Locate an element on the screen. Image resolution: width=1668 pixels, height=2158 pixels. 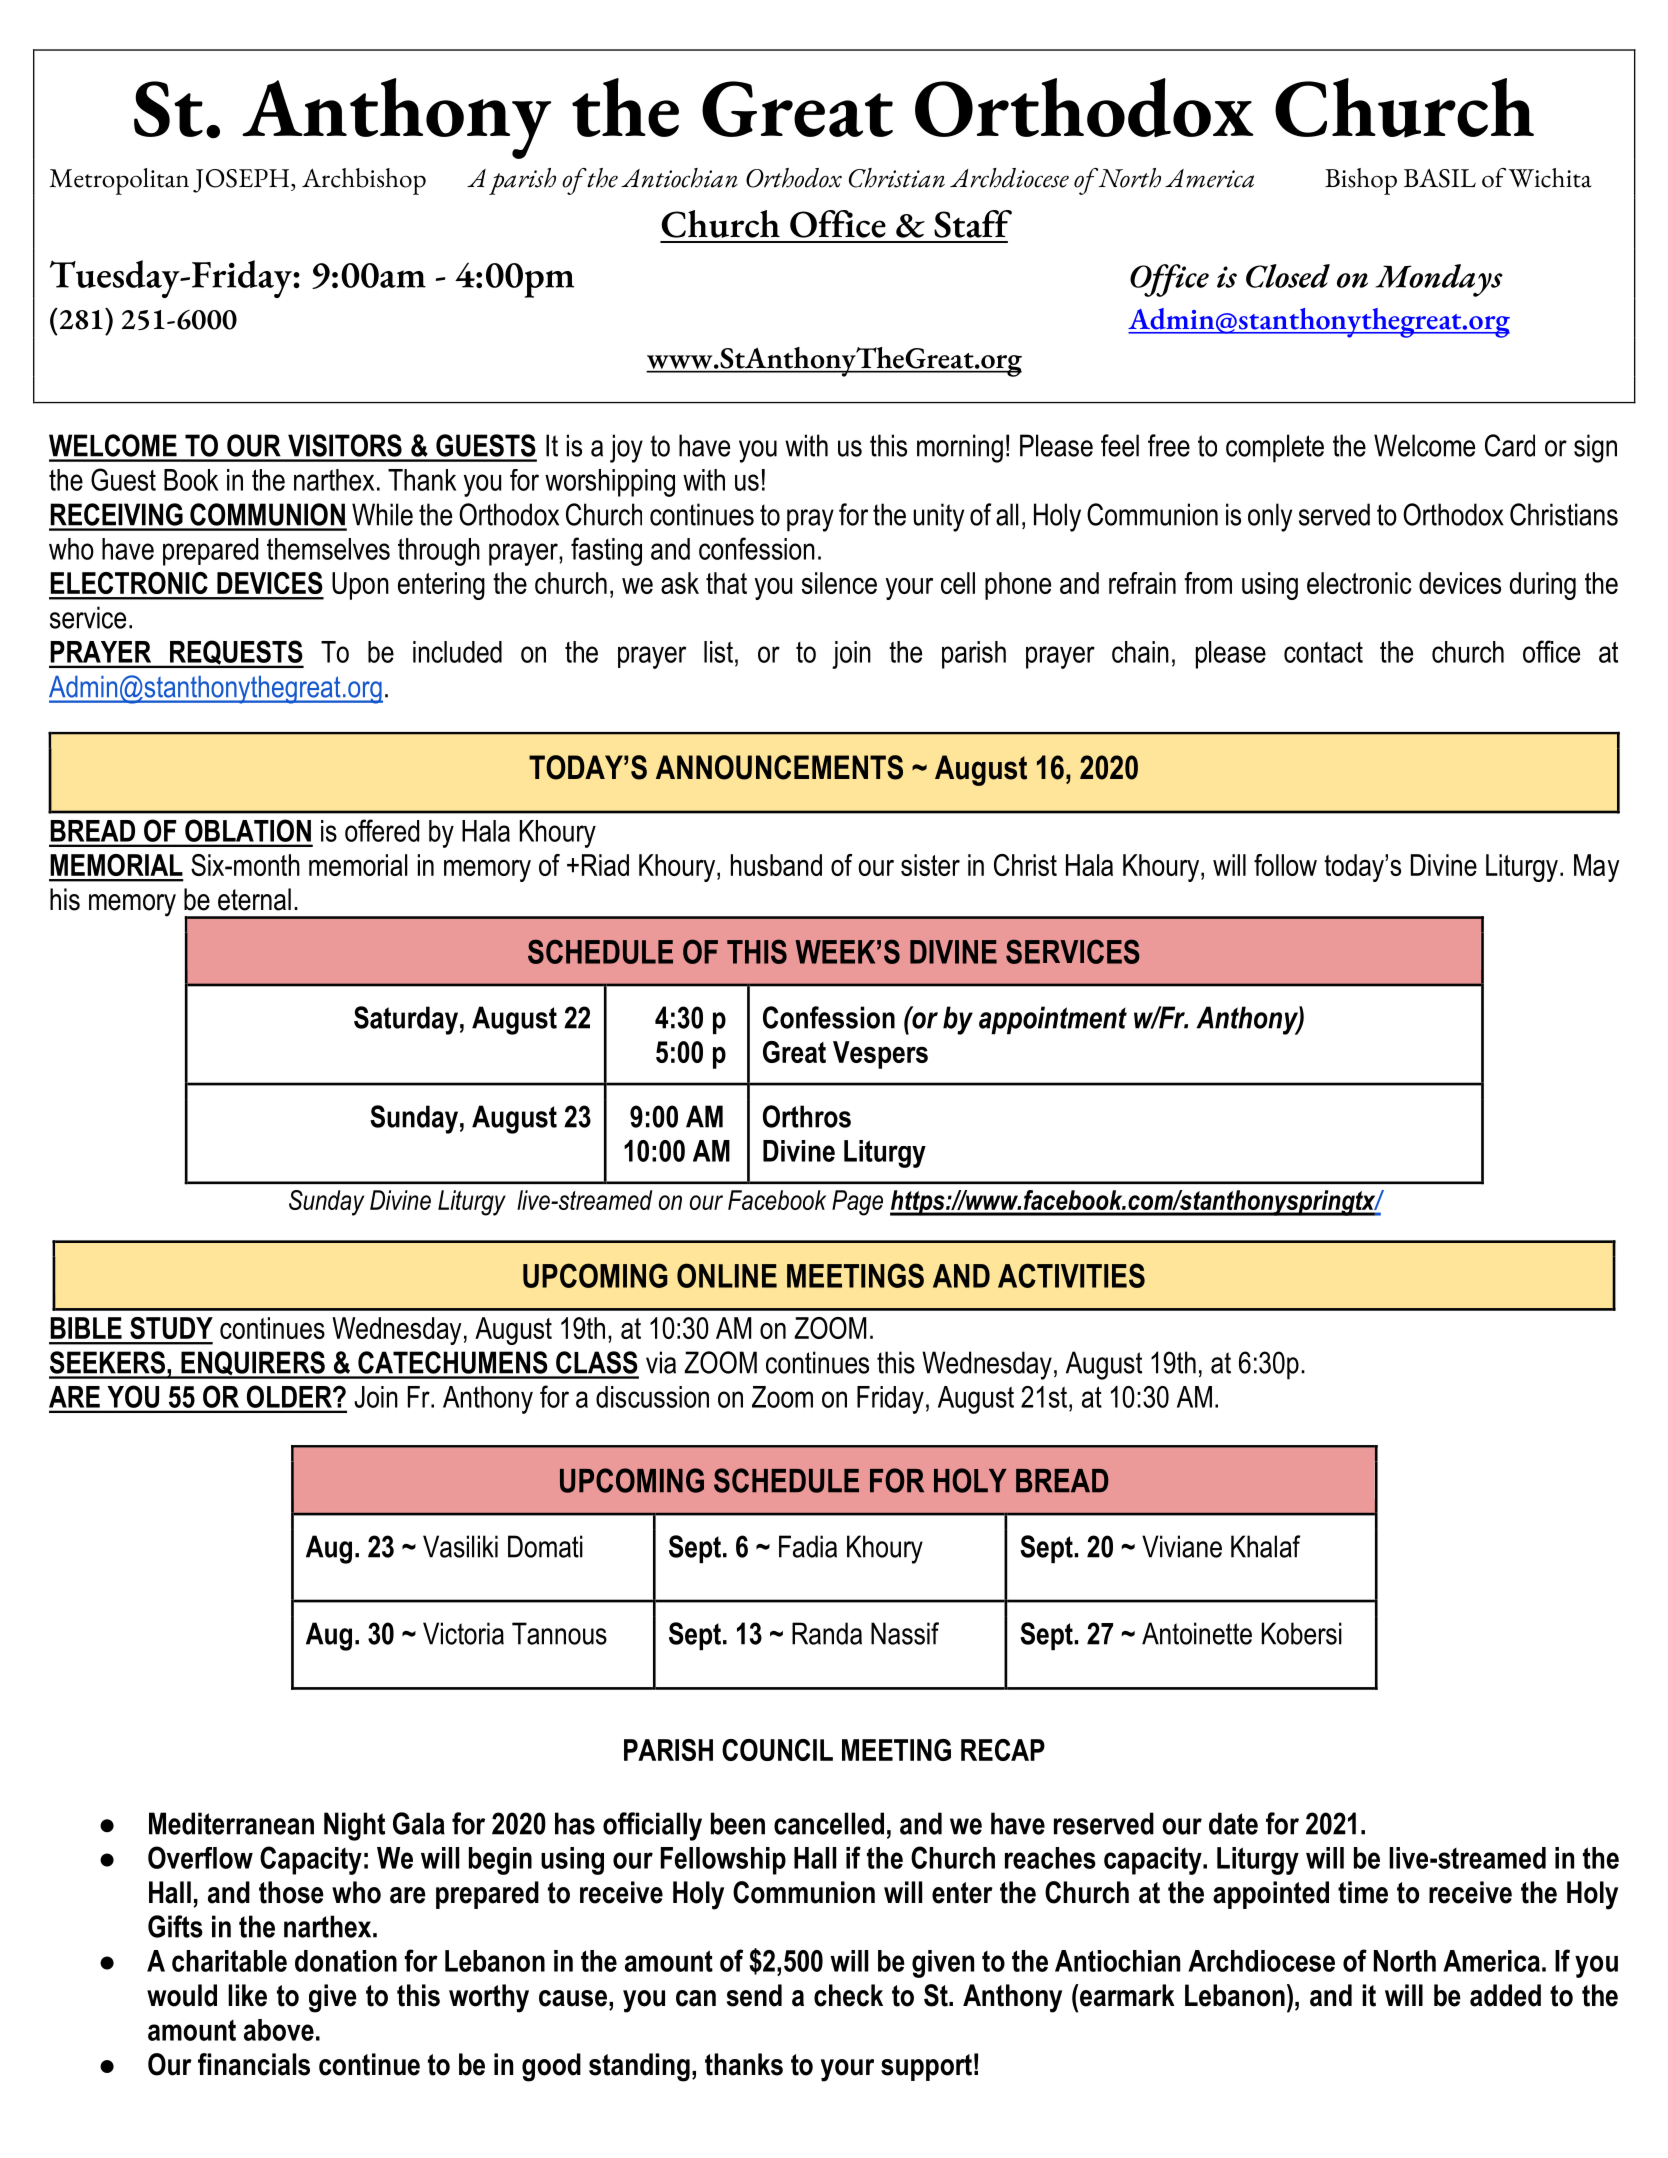
eternal is located at coordinates (254, 899).
